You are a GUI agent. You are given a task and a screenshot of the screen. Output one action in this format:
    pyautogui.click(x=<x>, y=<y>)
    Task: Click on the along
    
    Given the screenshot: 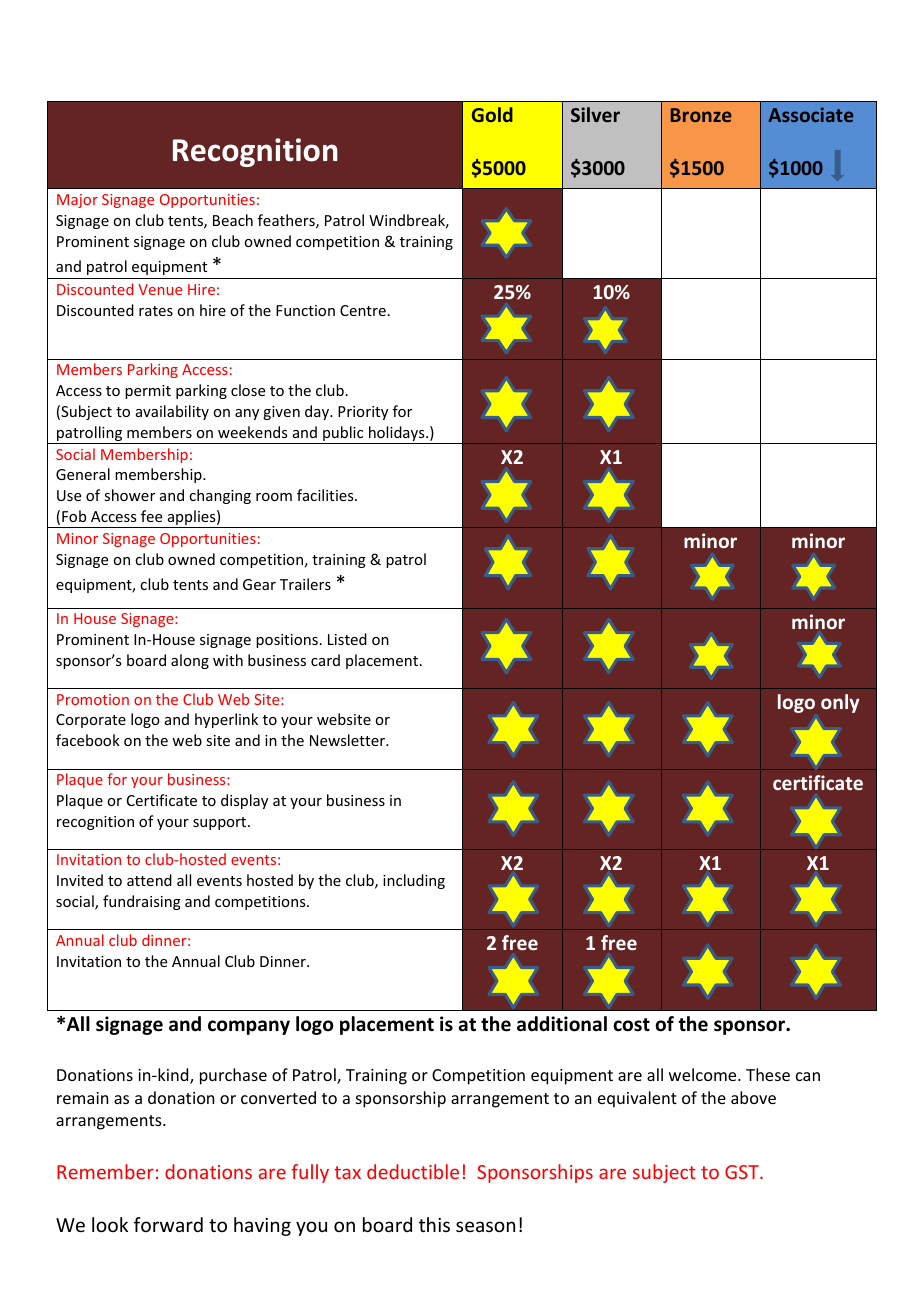 What is the action you would take?
    pyautogui.click(x=190, y=661)
